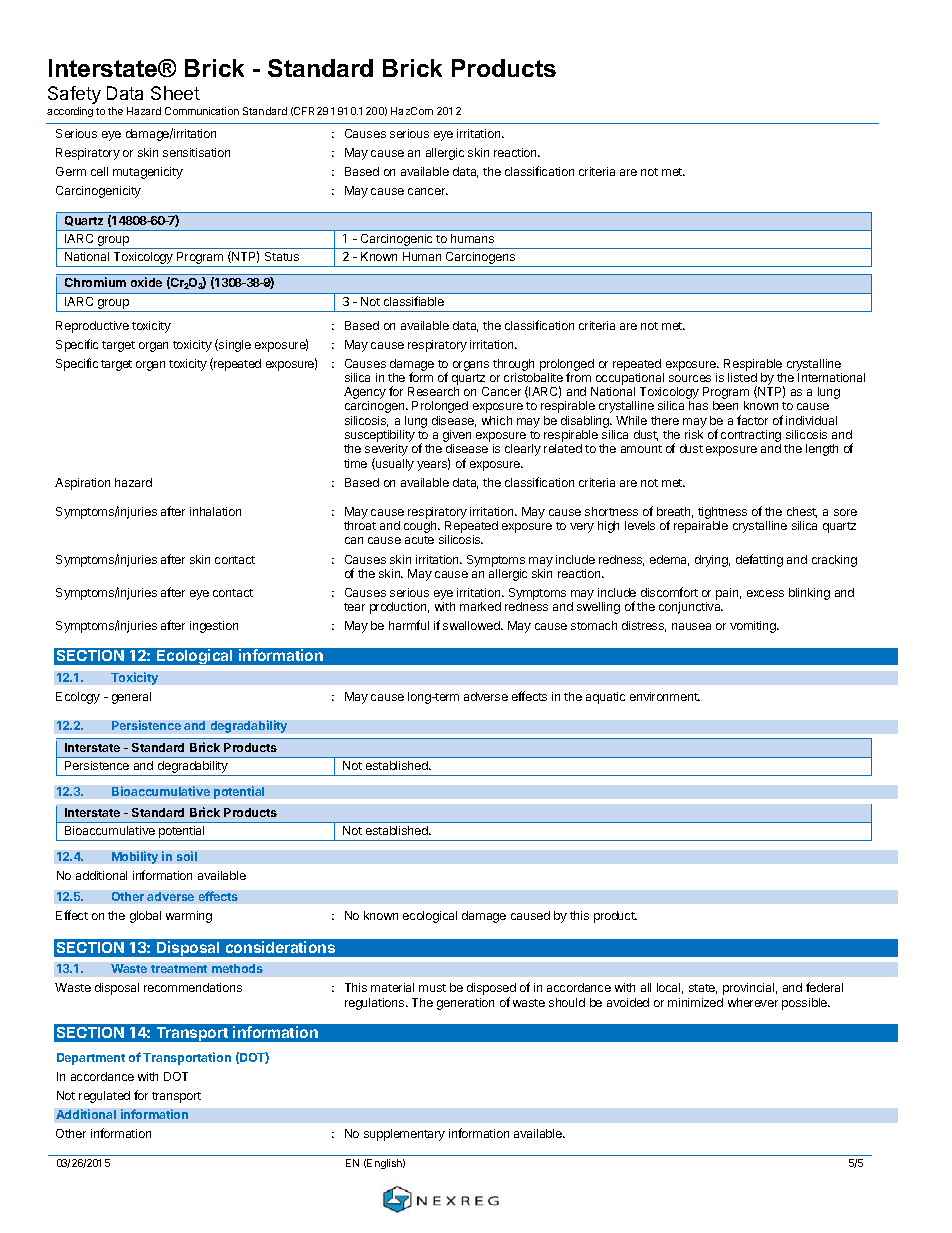 This page has width=952, height=1233. Describe the element at coordinates (742, 377) in the page. I see `listed` at that location.
